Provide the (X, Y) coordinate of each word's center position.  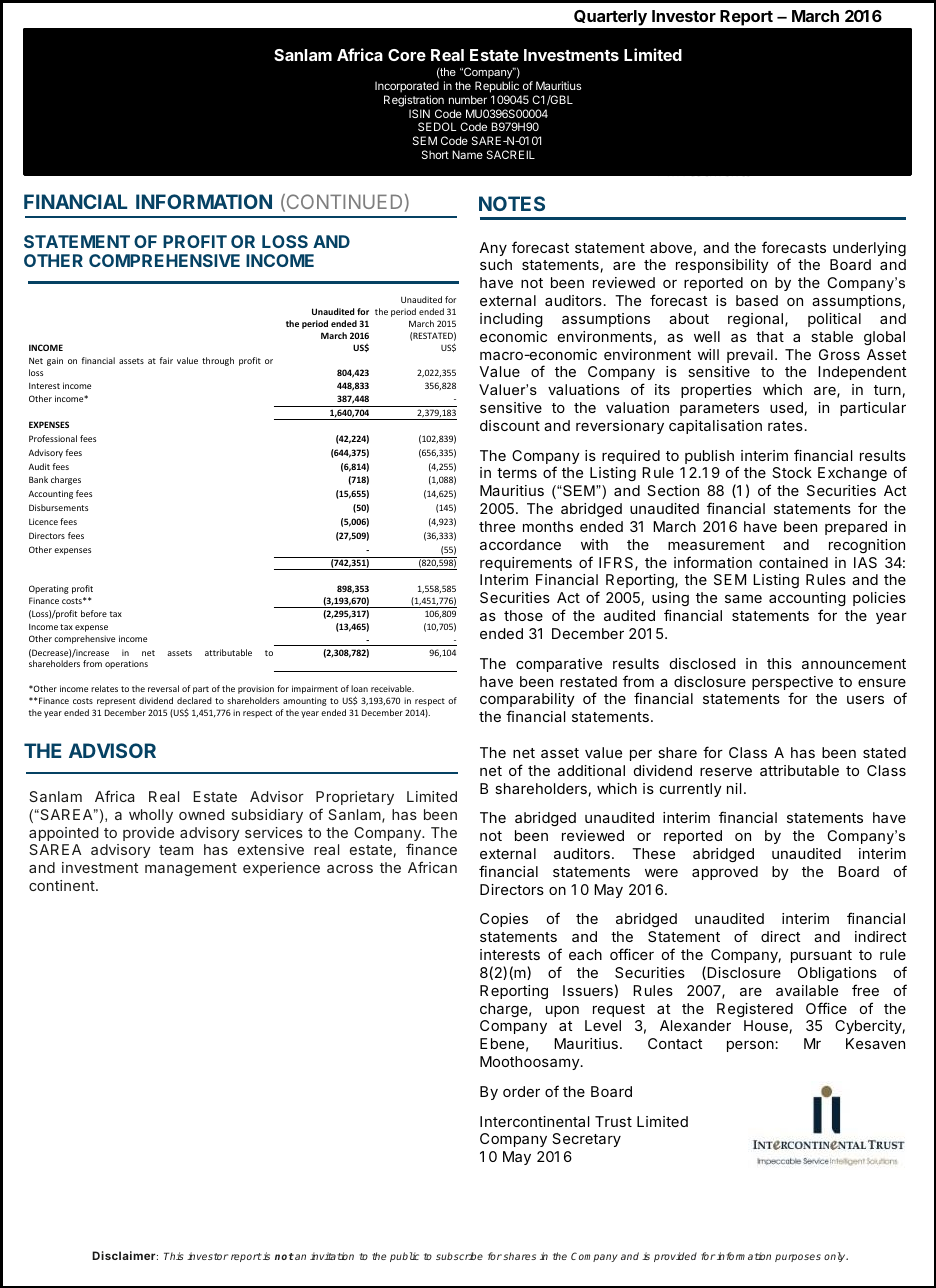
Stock (792, 472)
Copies (504, 920)
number (468, 99)
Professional (53, 438)
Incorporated (407, 87)
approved (725, 873)
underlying (869, 249)
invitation (332, 1256)
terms (517, 473)
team (176, 850)
